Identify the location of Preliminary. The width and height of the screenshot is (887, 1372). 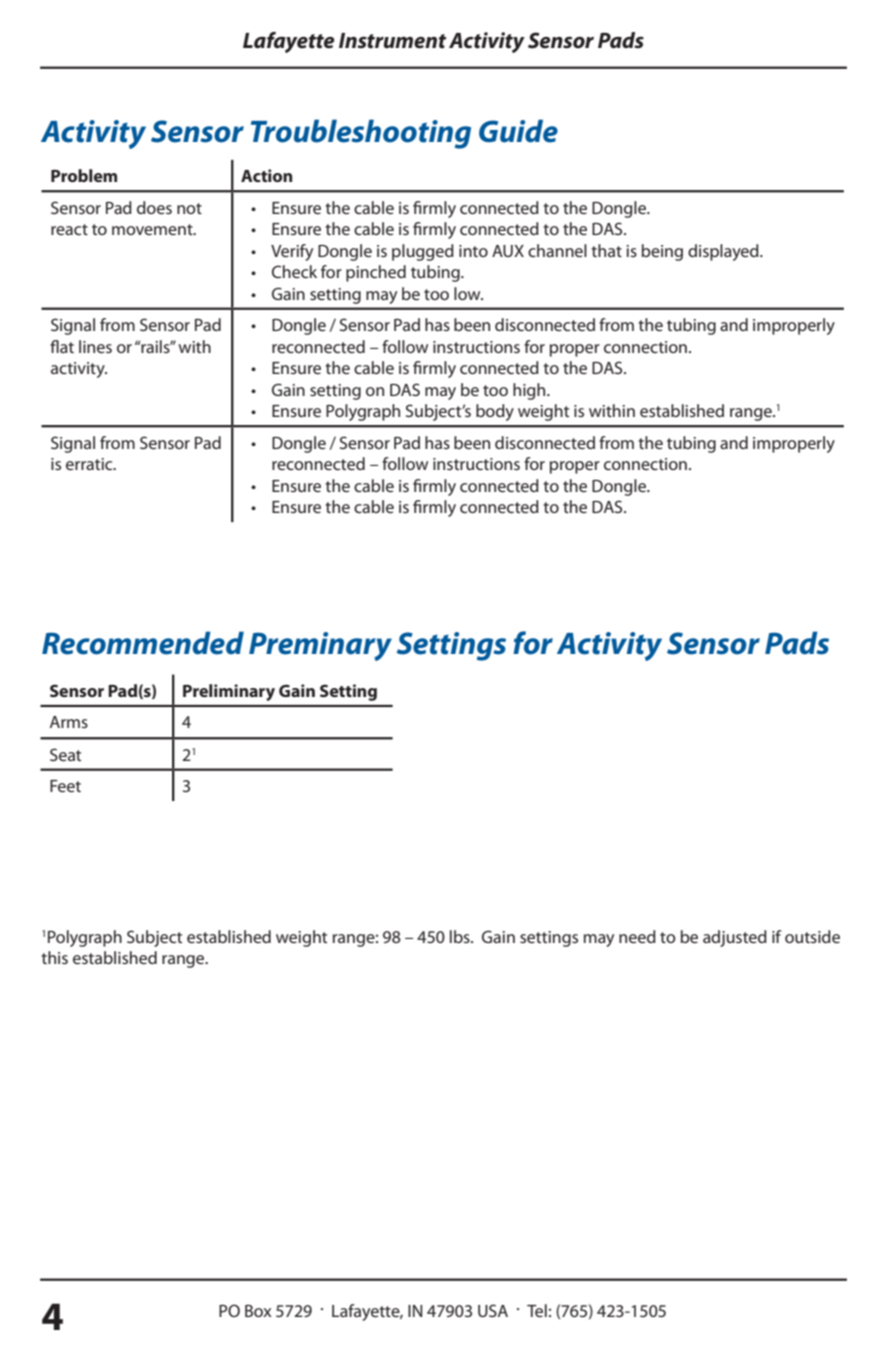
(229, 692).
